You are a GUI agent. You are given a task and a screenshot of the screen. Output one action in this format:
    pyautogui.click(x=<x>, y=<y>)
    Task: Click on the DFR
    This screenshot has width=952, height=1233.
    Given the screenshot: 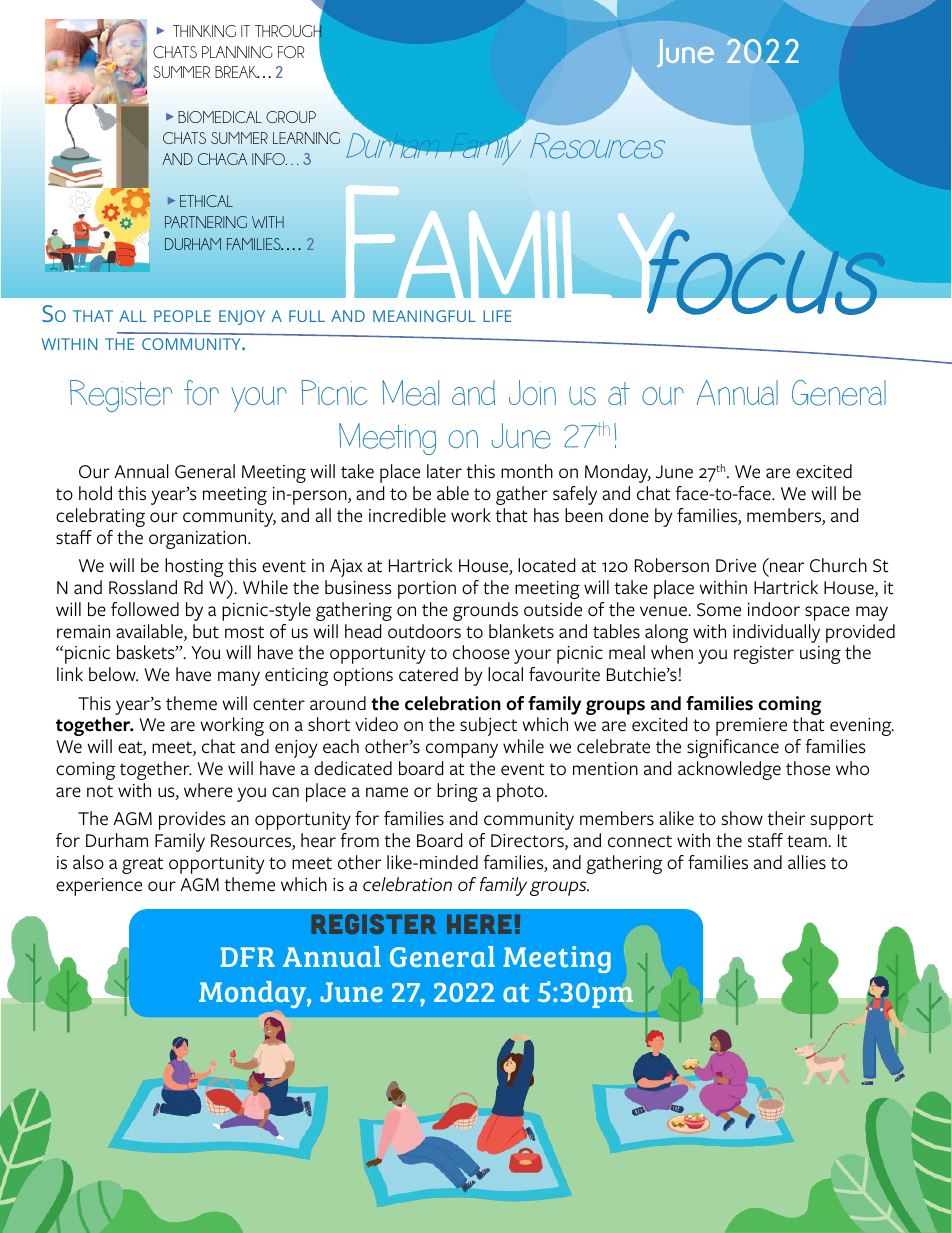 What is the action you would take?
    pyautogui.click(x=247, y=957)
